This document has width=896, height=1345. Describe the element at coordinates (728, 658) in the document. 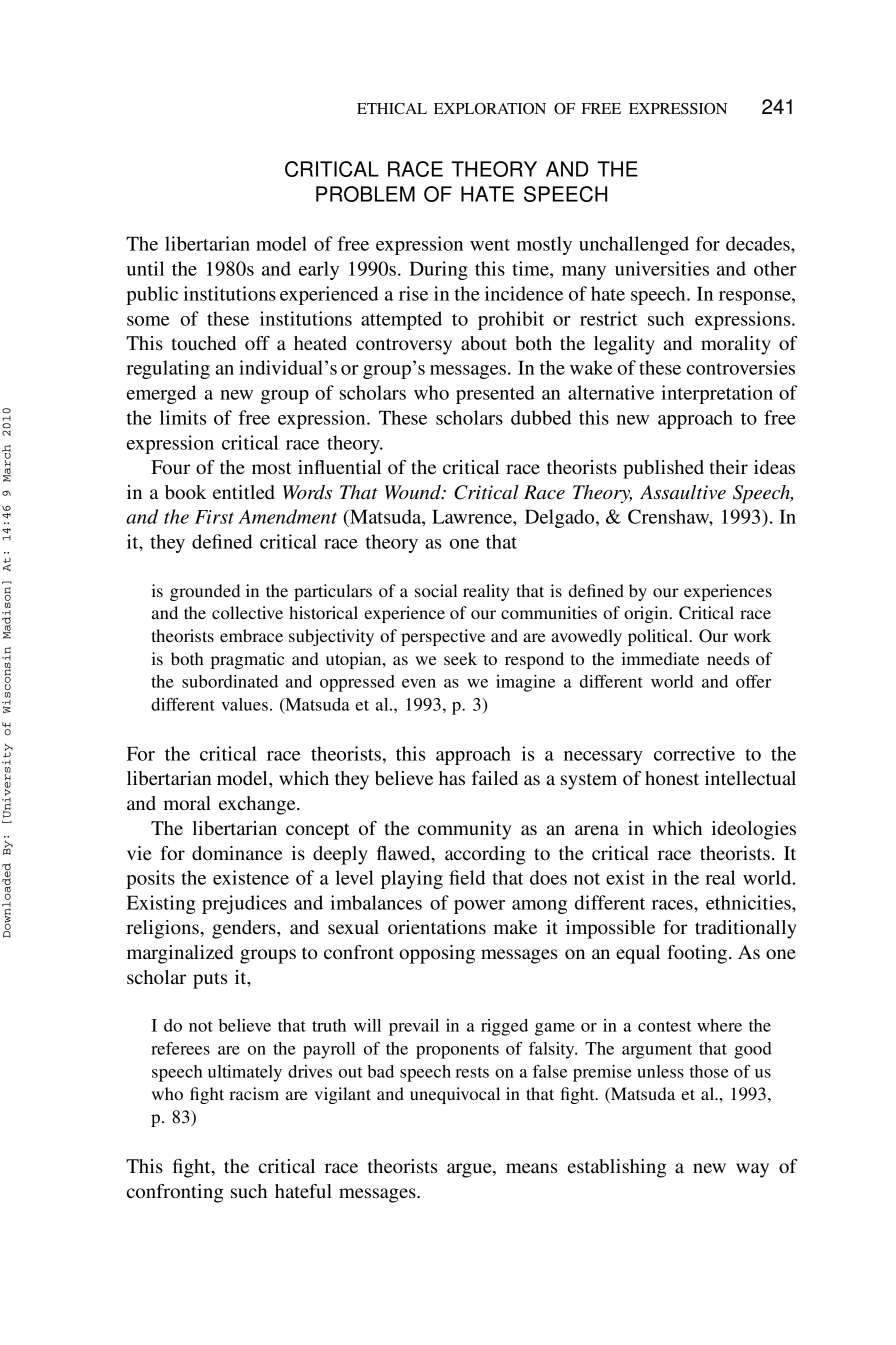

I see `needs` at that location.
